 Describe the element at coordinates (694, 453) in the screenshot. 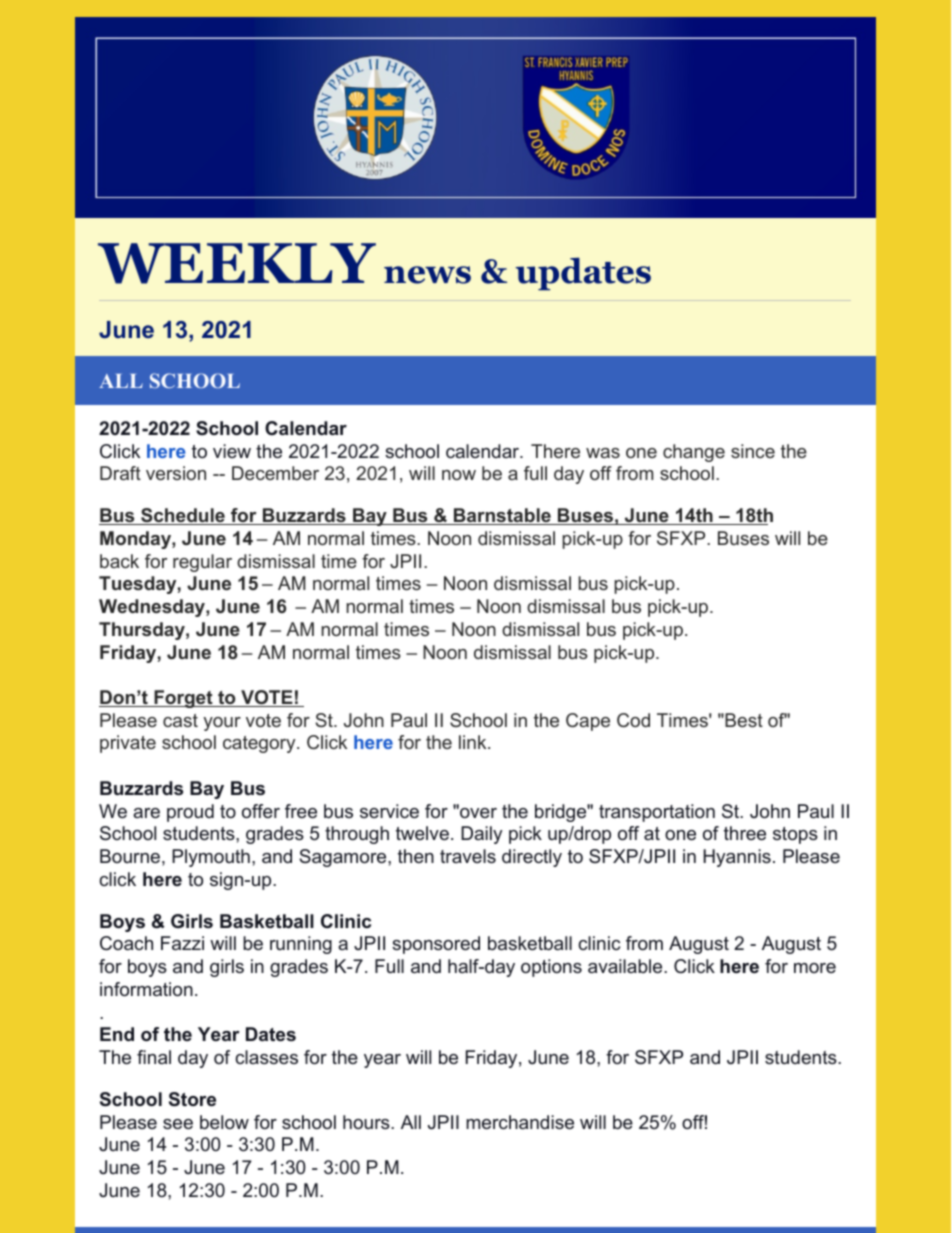

I see `change` at that location.
